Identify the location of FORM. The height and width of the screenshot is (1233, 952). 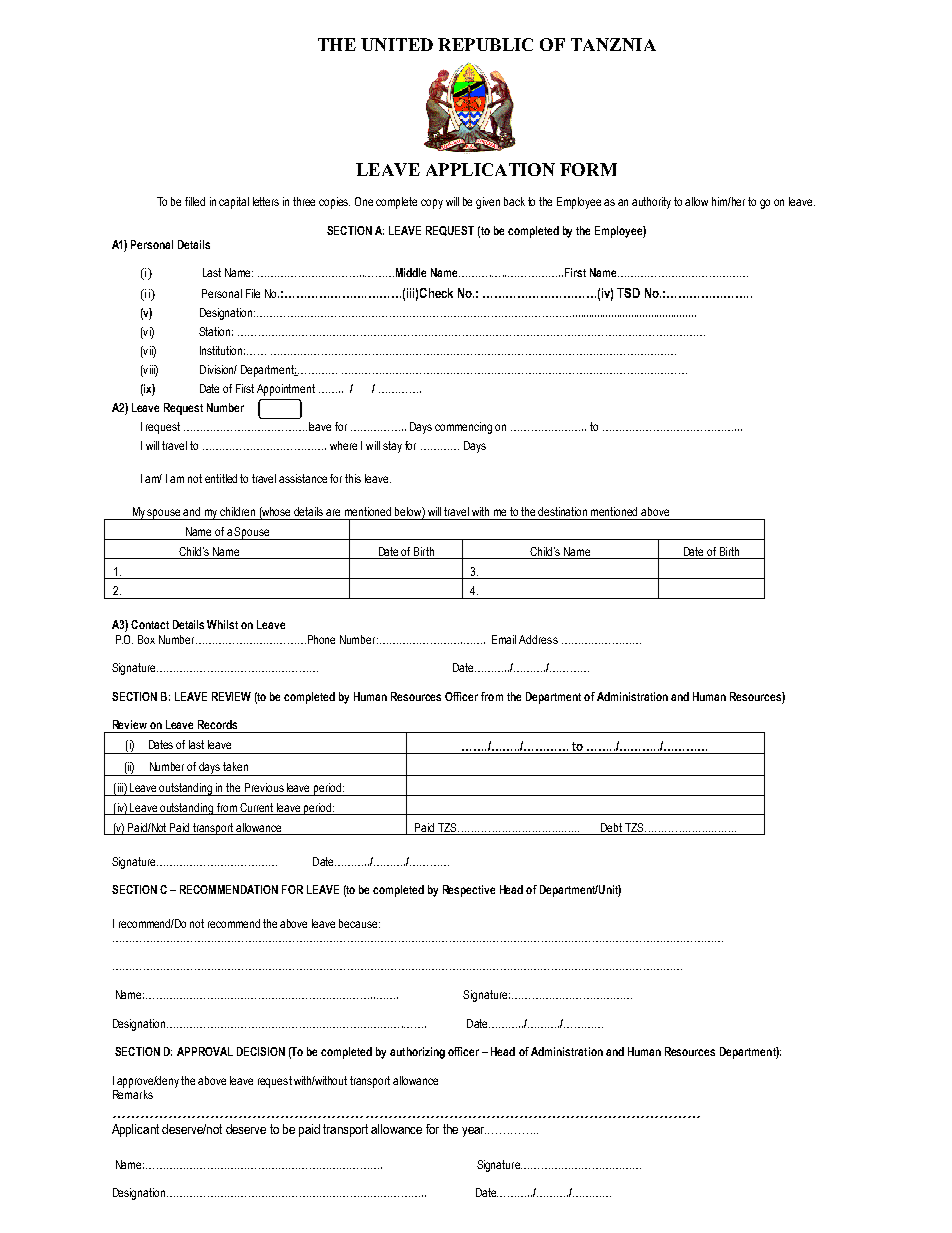
(588, 169).
